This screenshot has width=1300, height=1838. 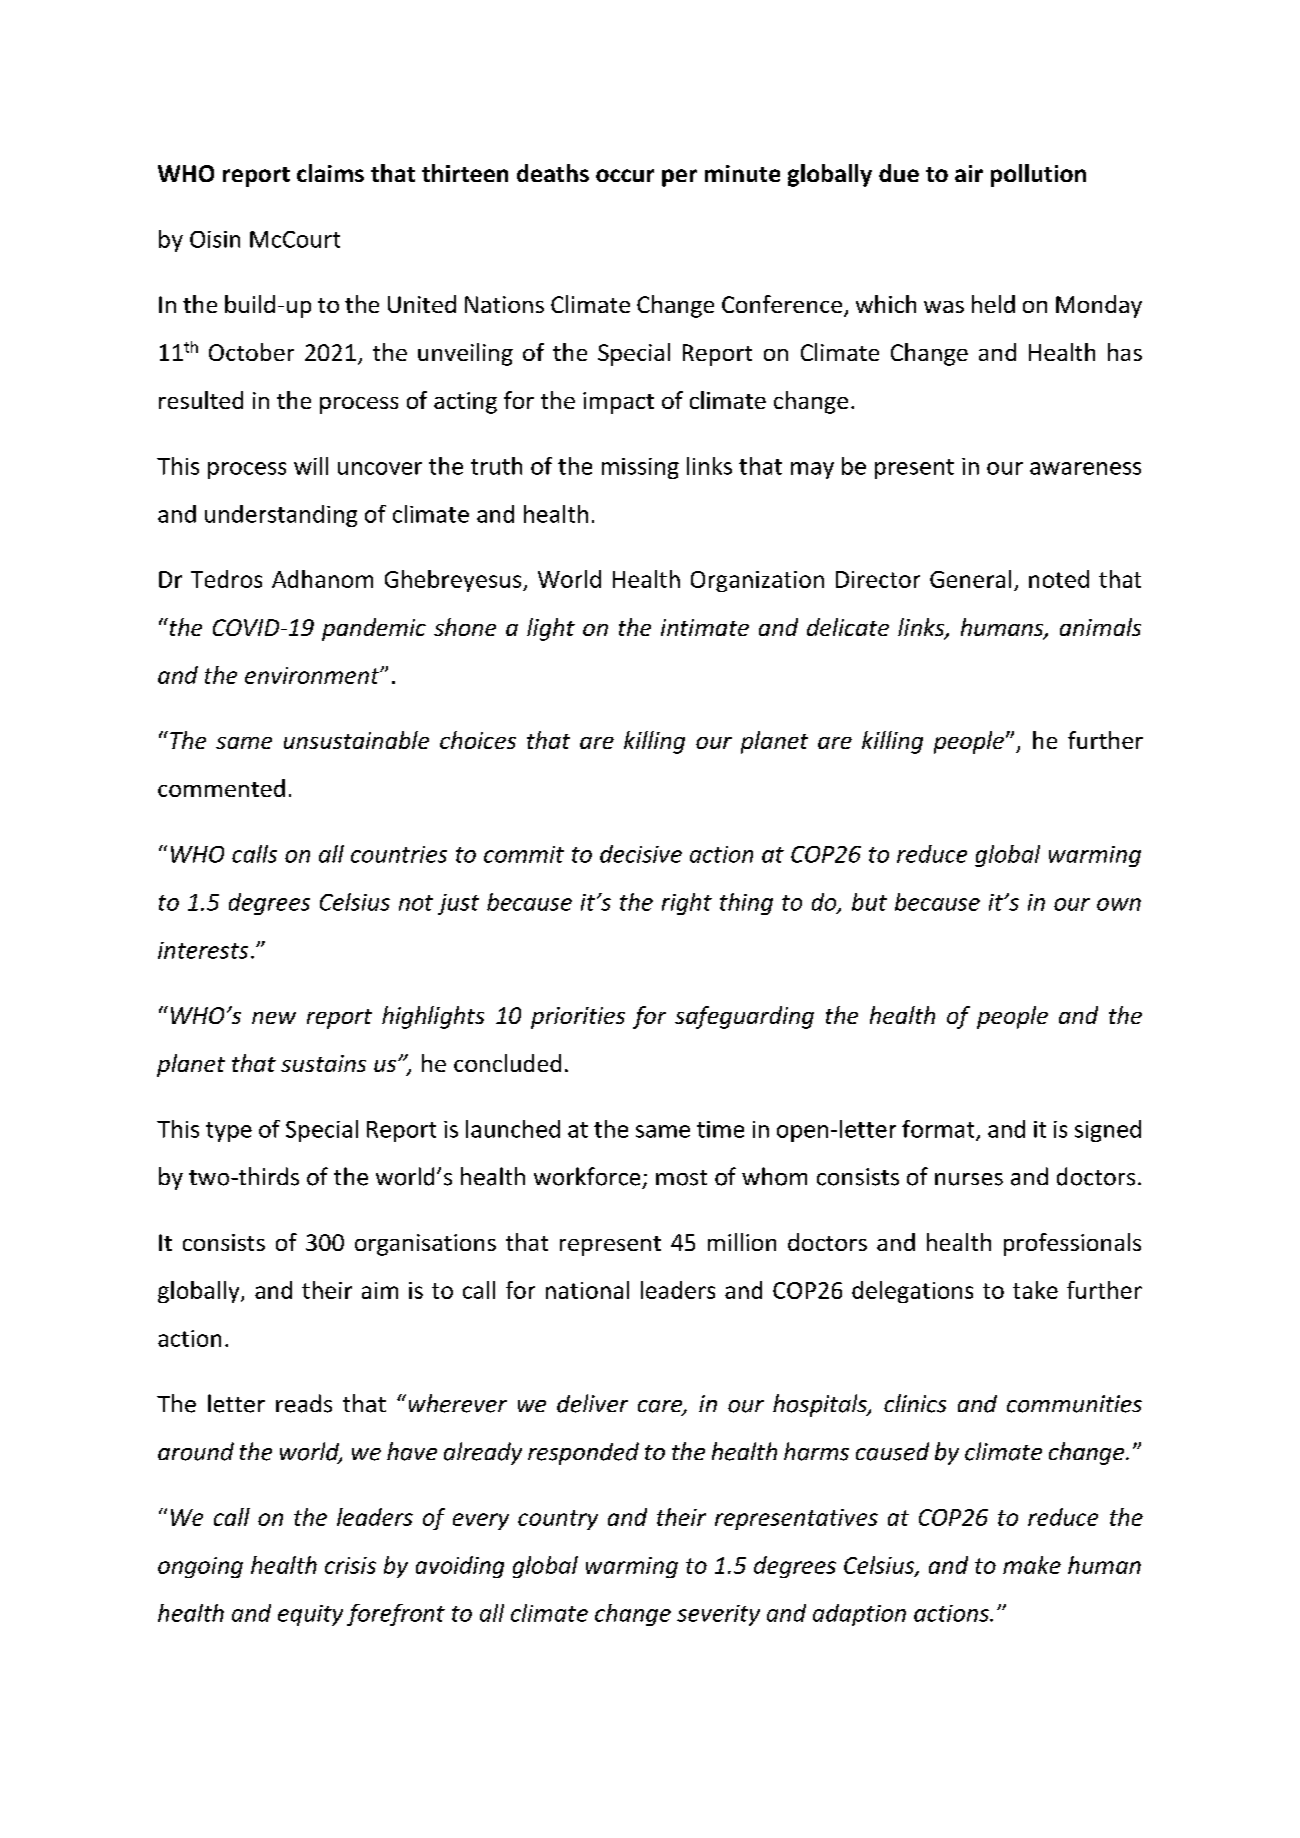 I want to click on pollution, so click(x=1038, y=175).
